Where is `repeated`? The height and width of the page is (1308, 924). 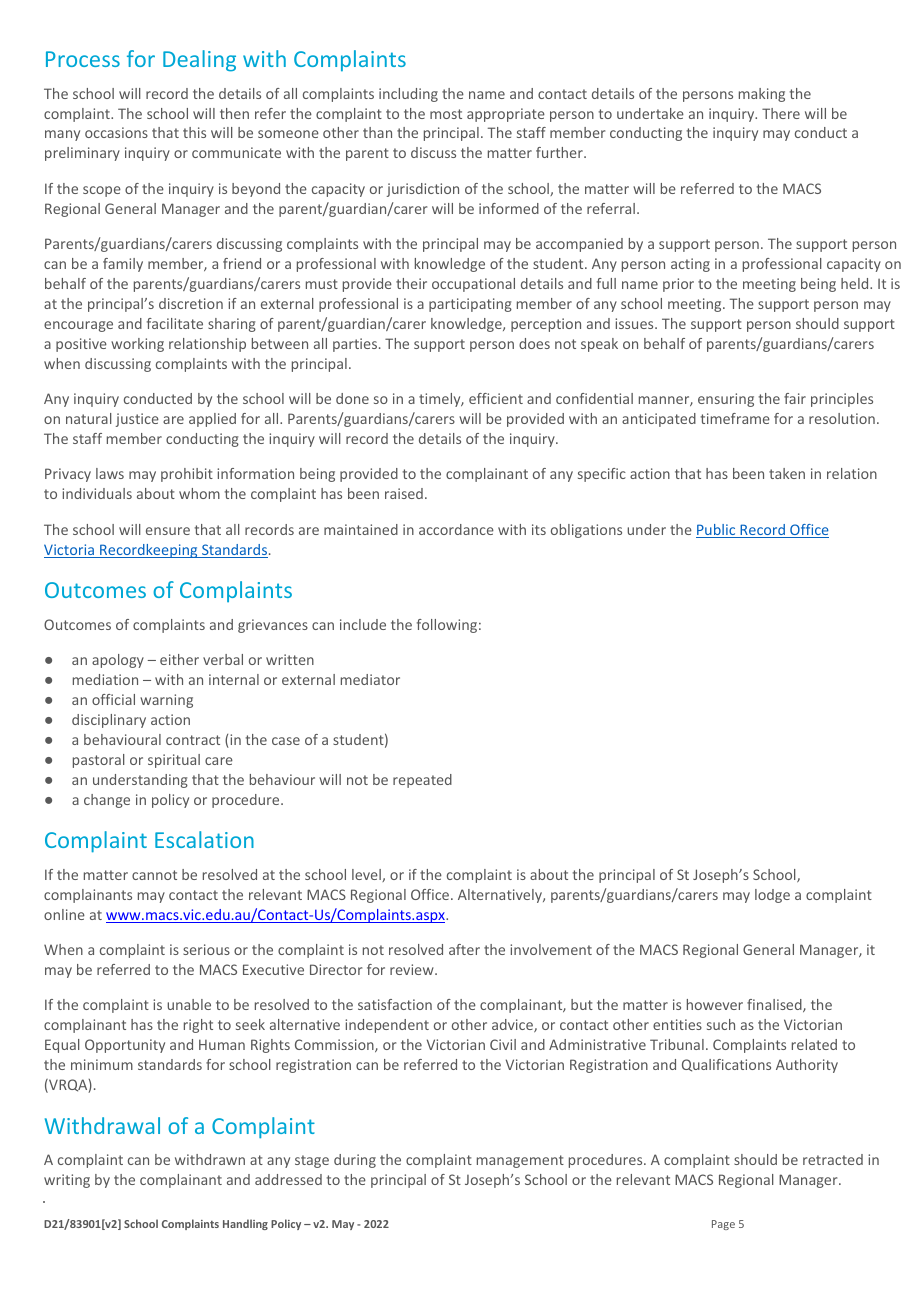 repeated is located at coordinates (422, 781).
